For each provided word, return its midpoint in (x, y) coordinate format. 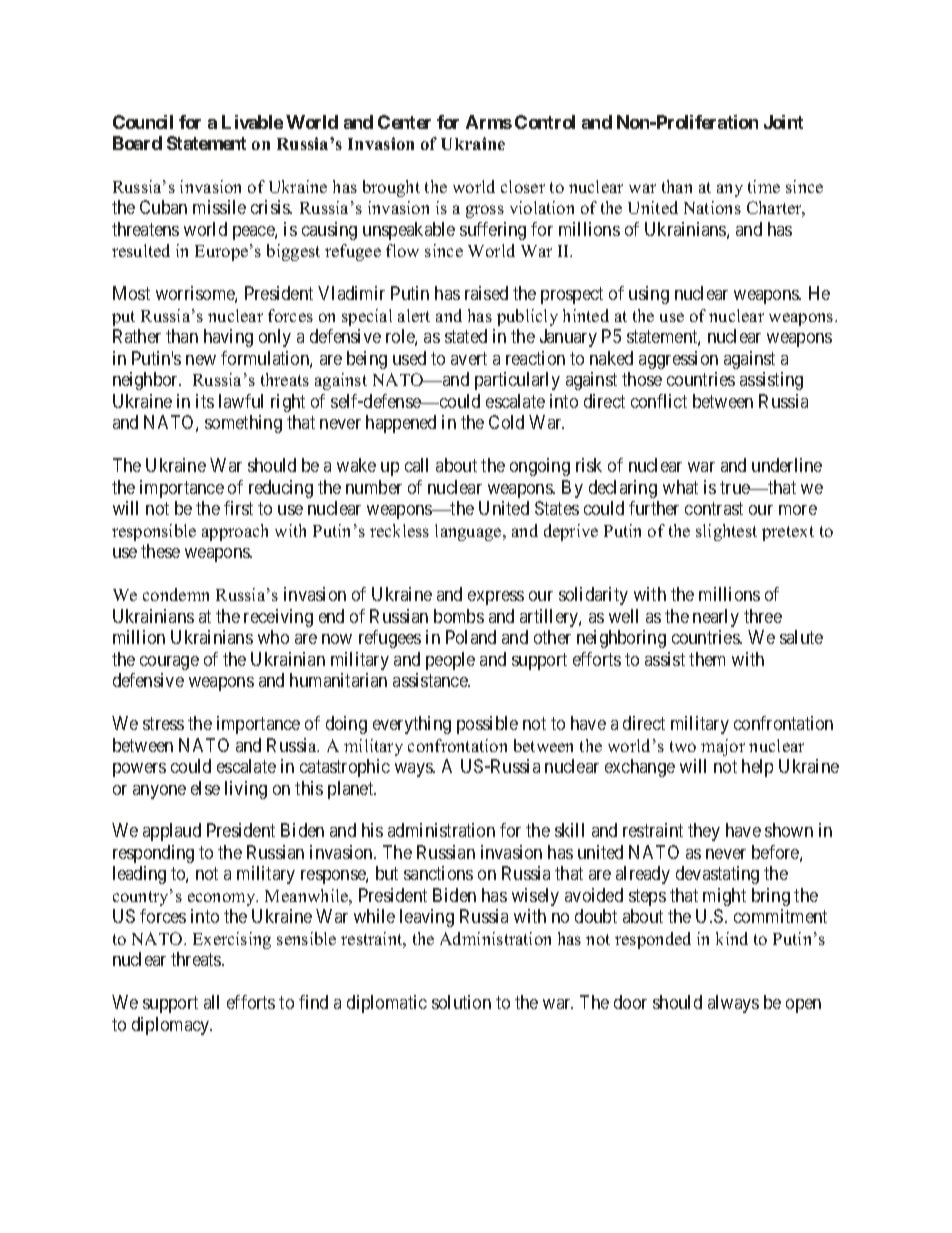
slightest (726, 532)
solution (461, 1002)
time (764, 186)
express (496, 598)
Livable (252, 122)
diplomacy (172, 1026)
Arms (489, 122)
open (803, 1006)
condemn (176, 594)
